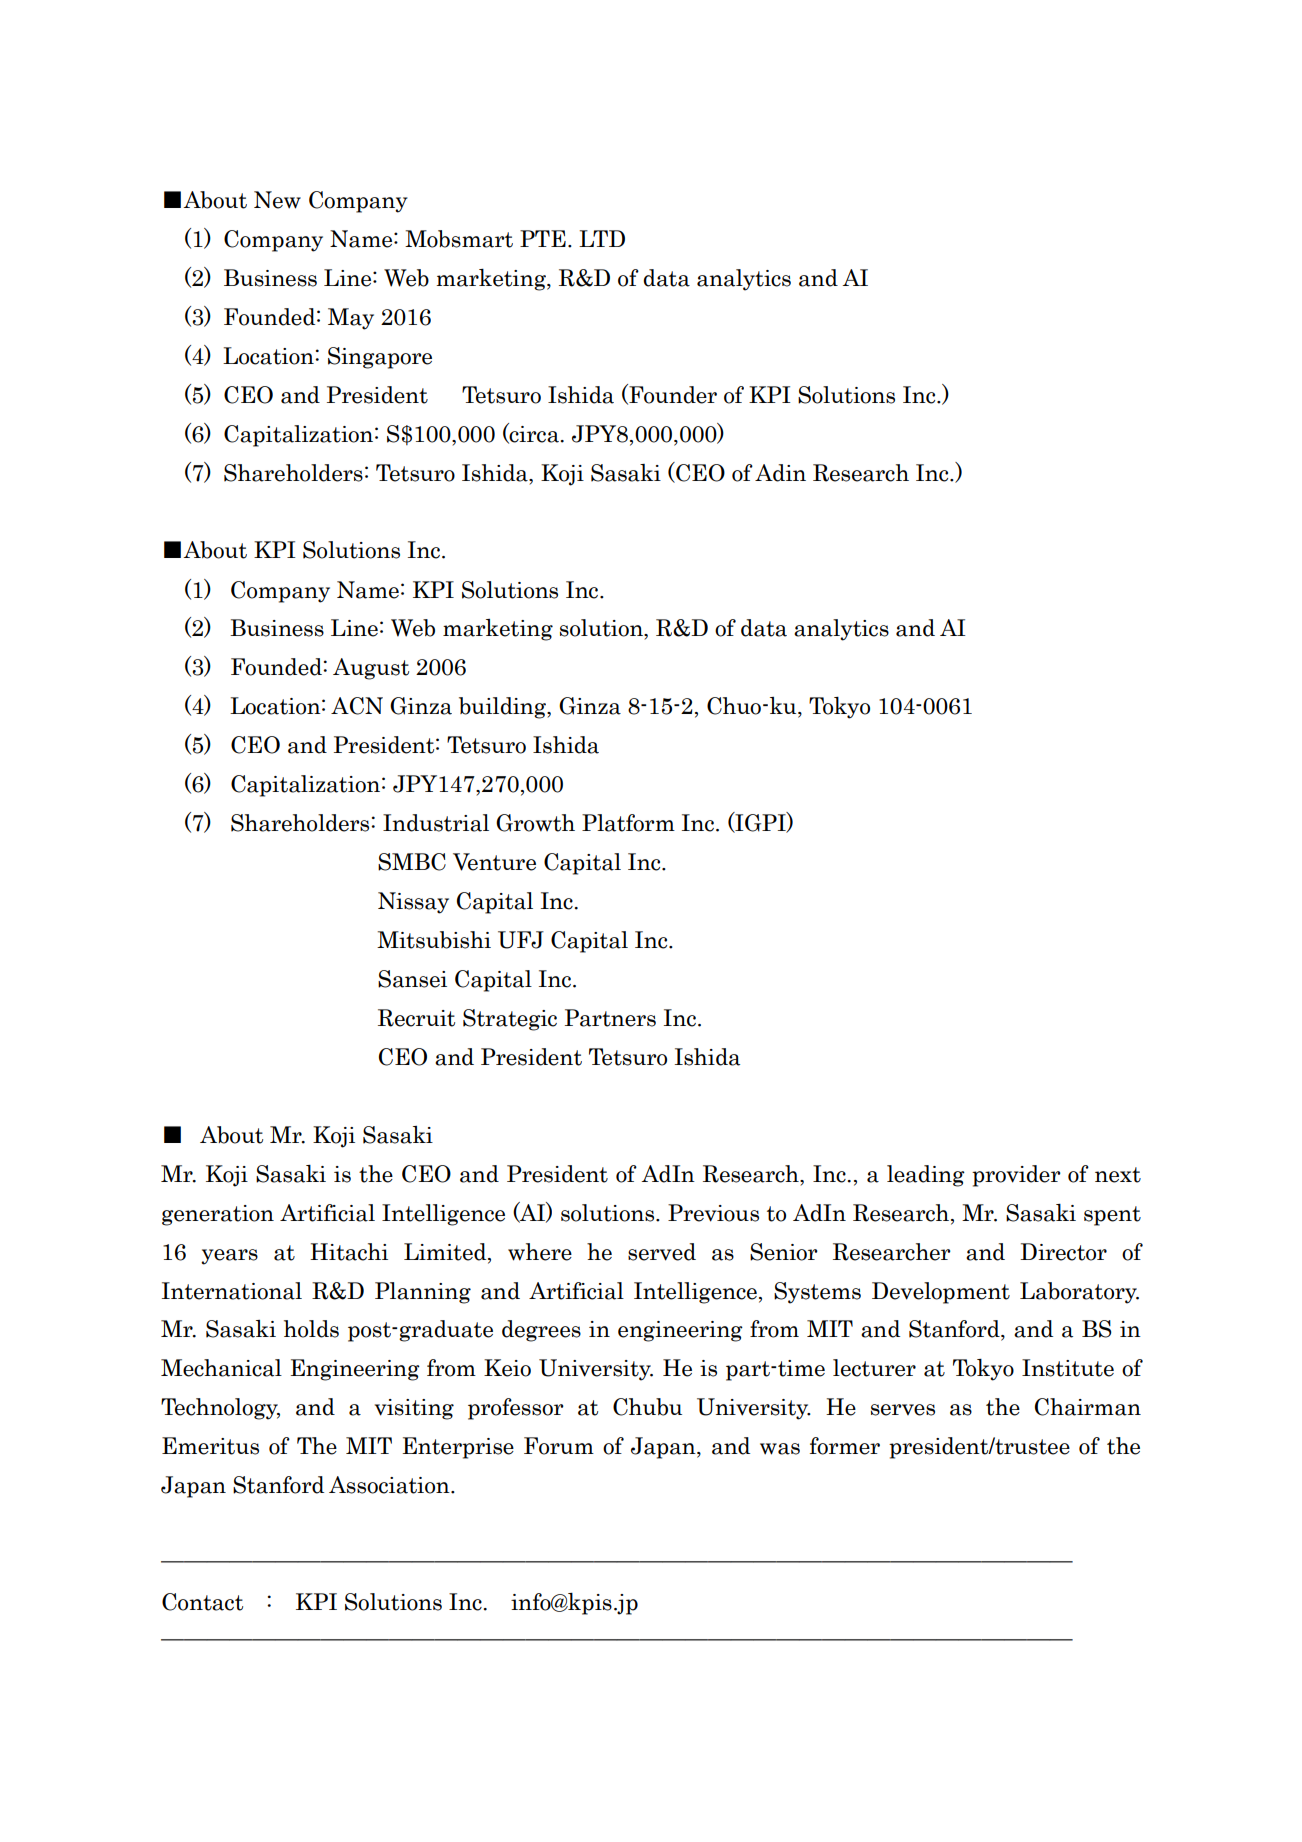 The height and width of the page is (1842, 1302). I want to click on Growth, so click(535, 823).
